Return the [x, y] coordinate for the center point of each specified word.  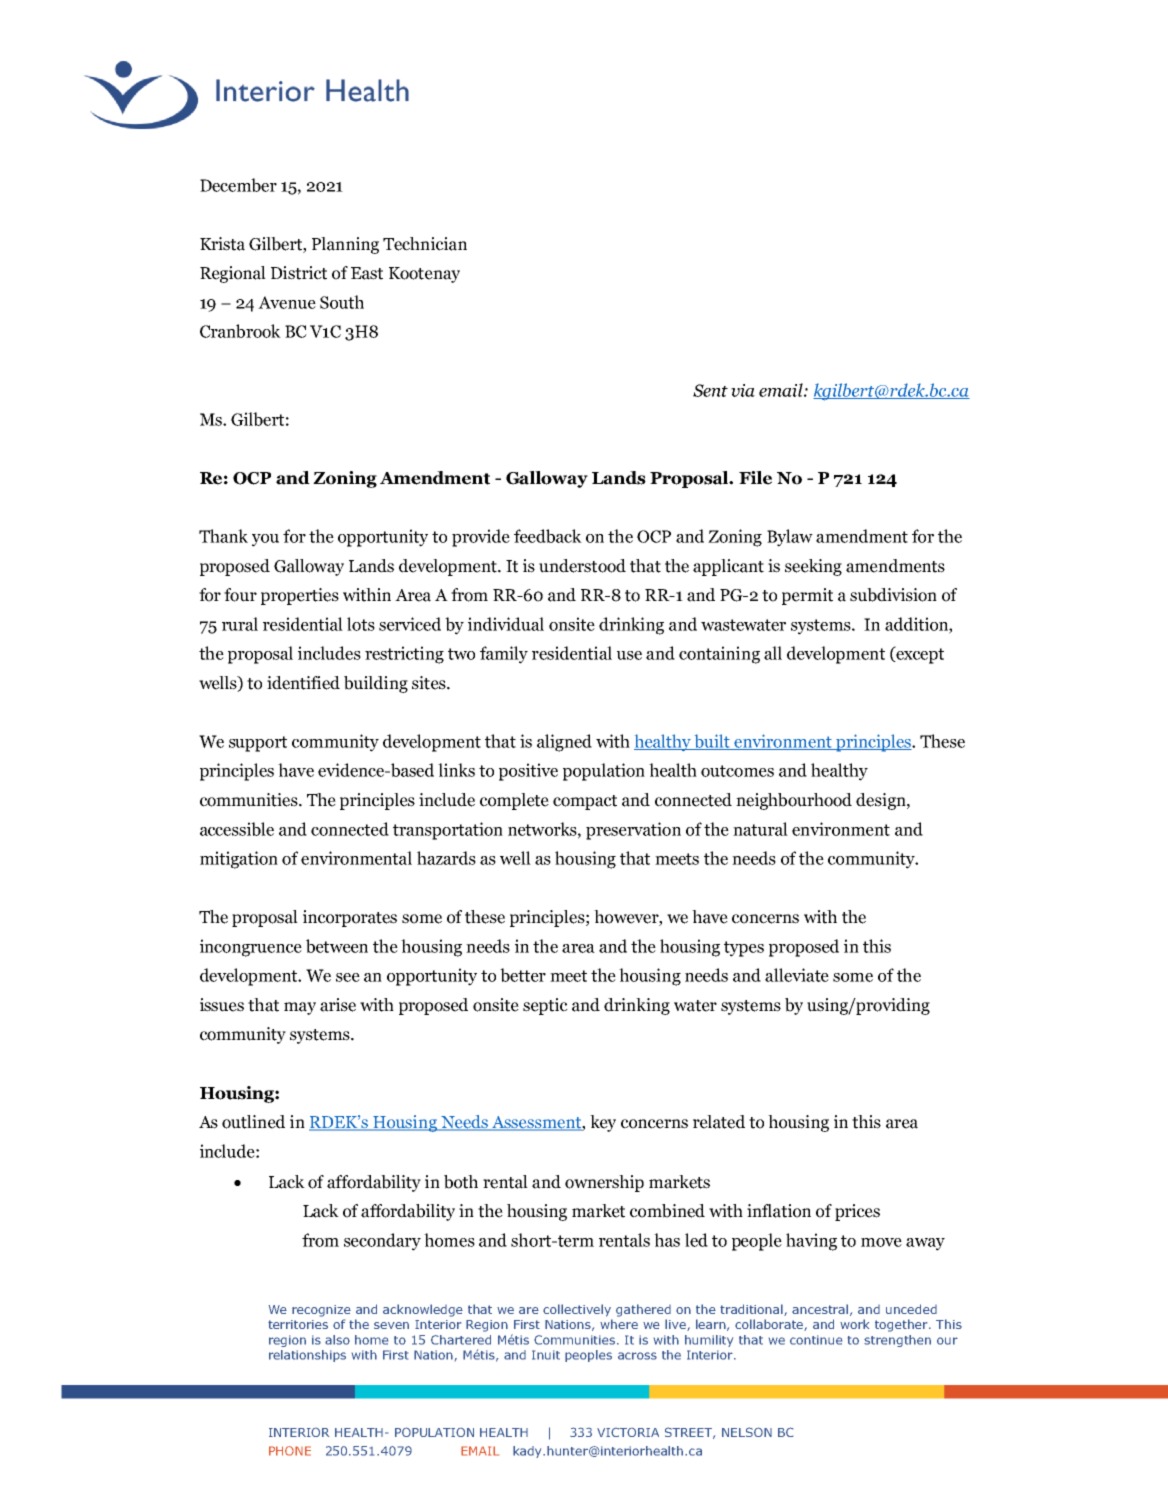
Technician [425, 244]
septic [545, 1006]
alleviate [797, 975]
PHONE [290, 1451]
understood [582, 566]
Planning [345, 245]
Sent [710, 390]
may [300, 1008]
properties [300, 596]
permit [807, 596]
